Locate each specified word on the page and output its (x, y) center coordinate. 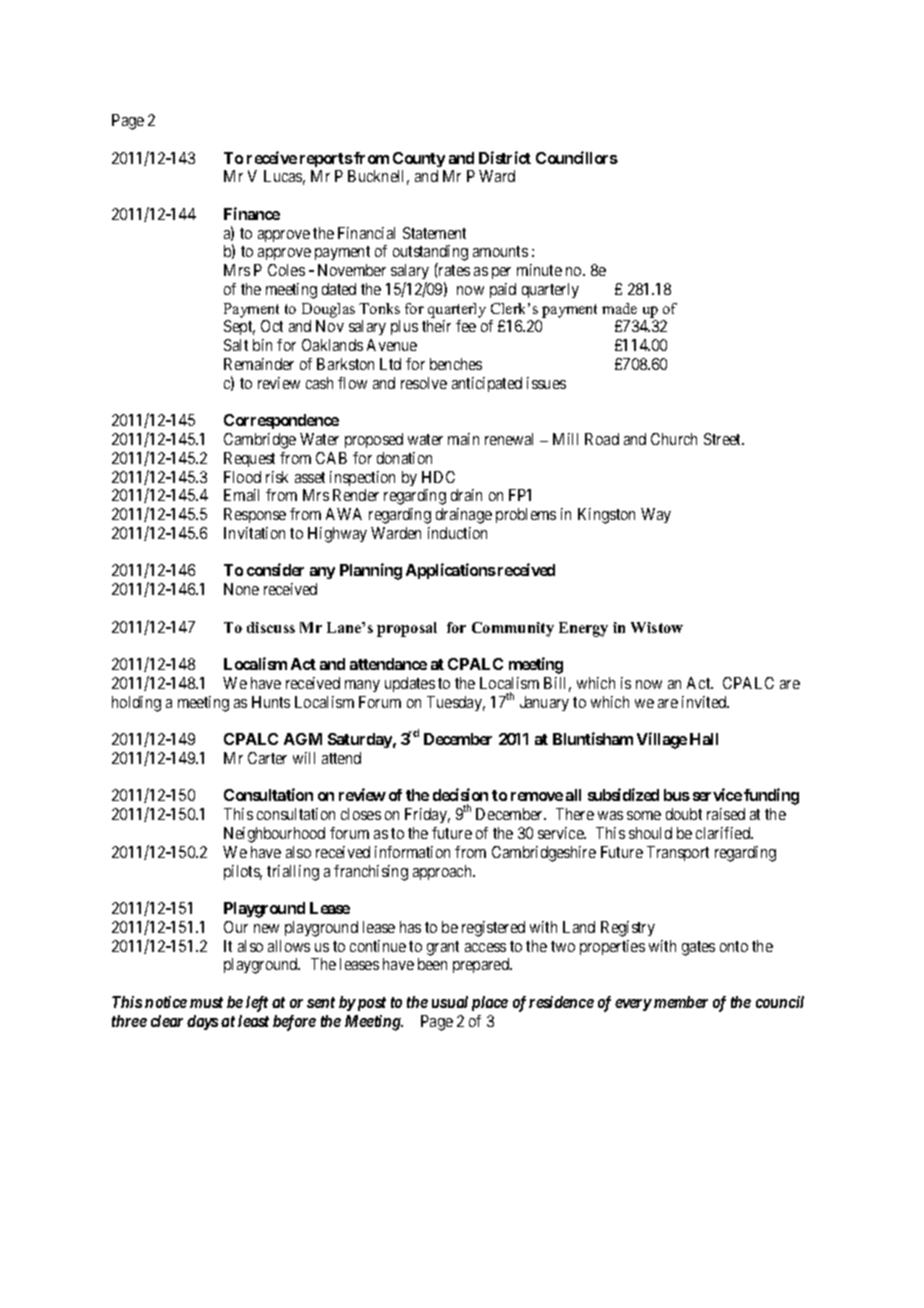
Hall (704, 739)
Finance (252, 213)
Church (674, 439)
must (206, 1002)
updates (410, 684)
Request (249, 459)
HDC (438, 477)
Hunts (271, 702)
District (505, 157)
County (419, 159)
